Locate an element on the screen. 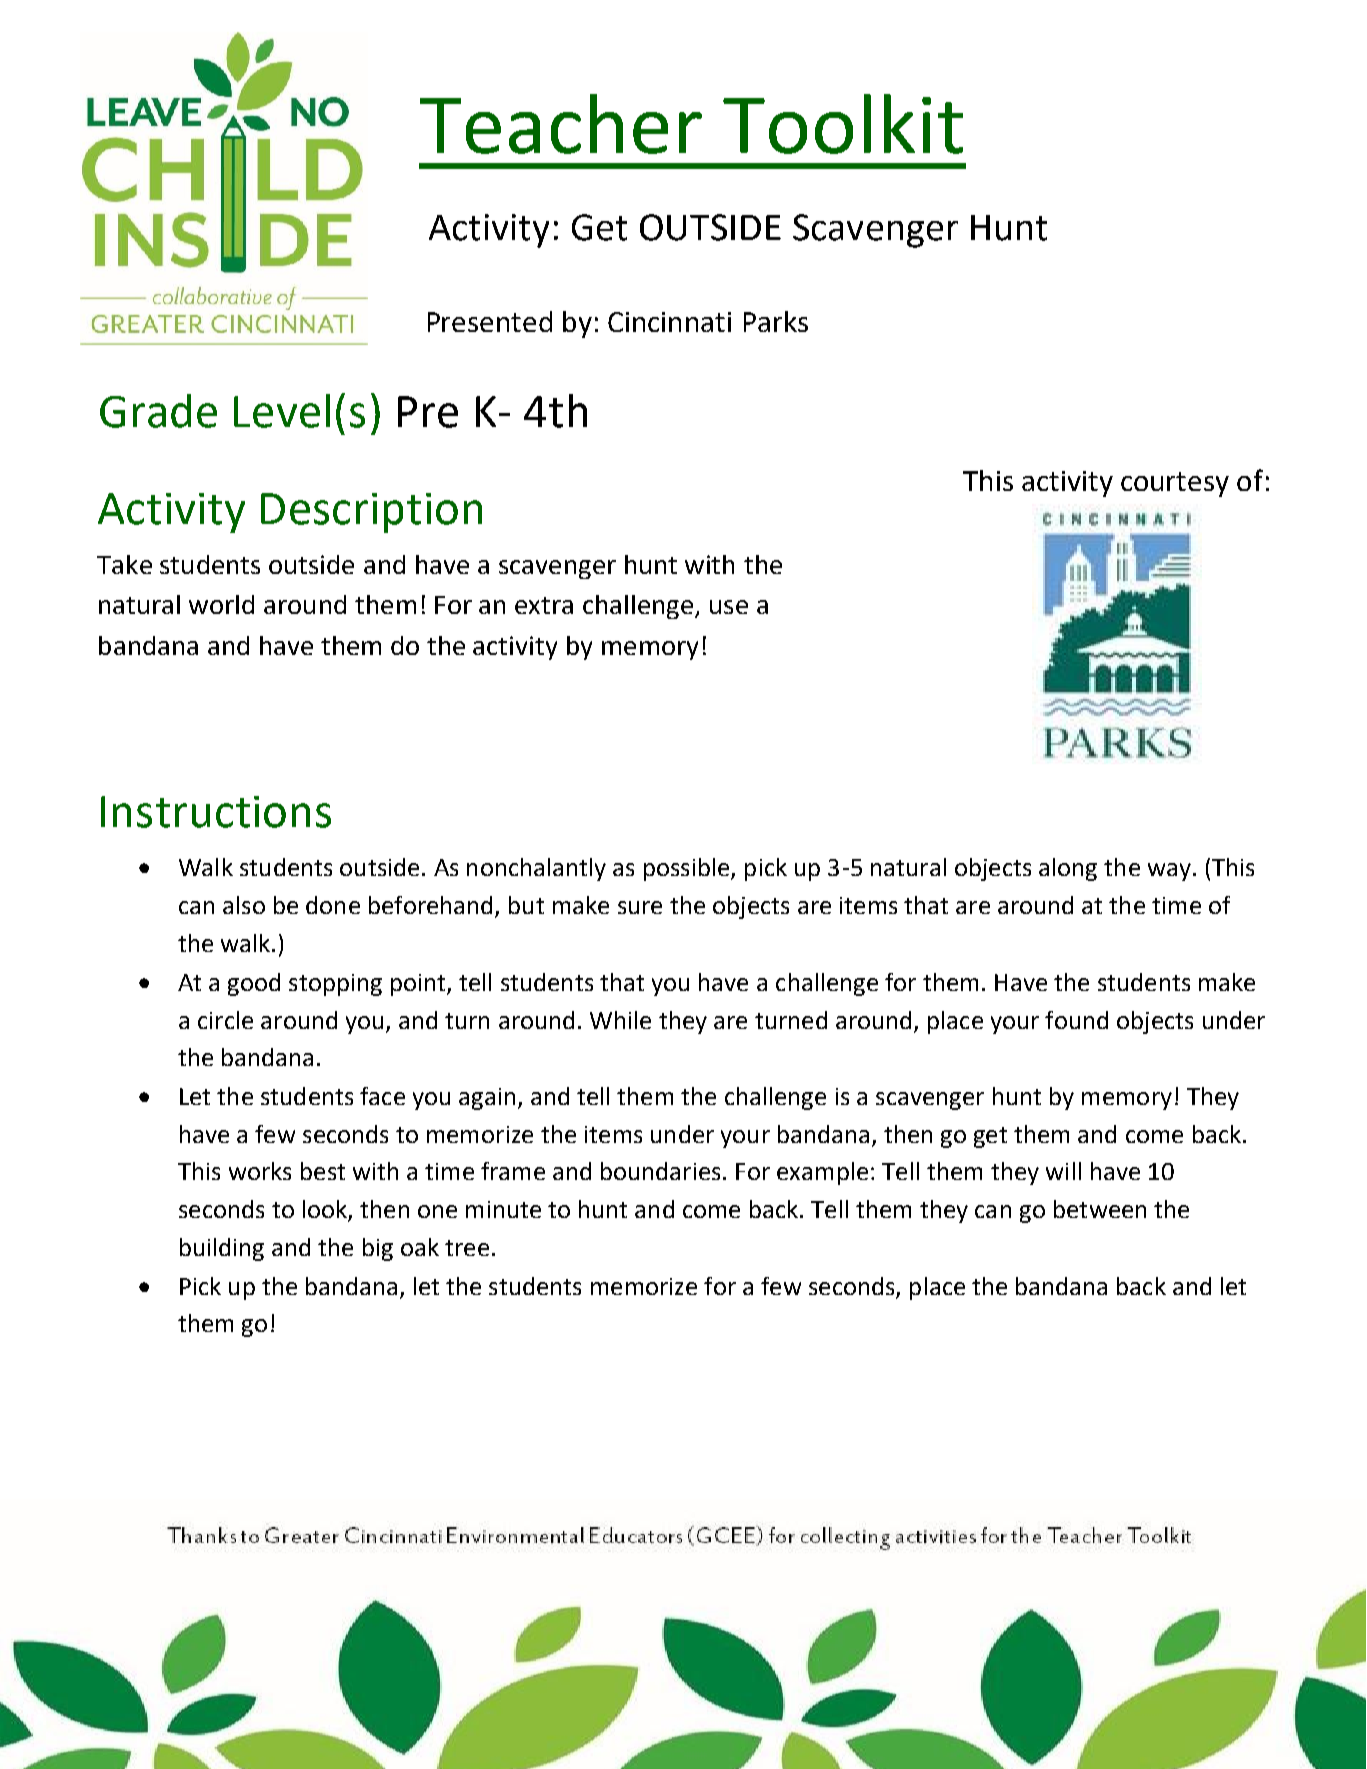 The image size is (1367, 1769). boundaries is located at coordinates (660, 1171).
